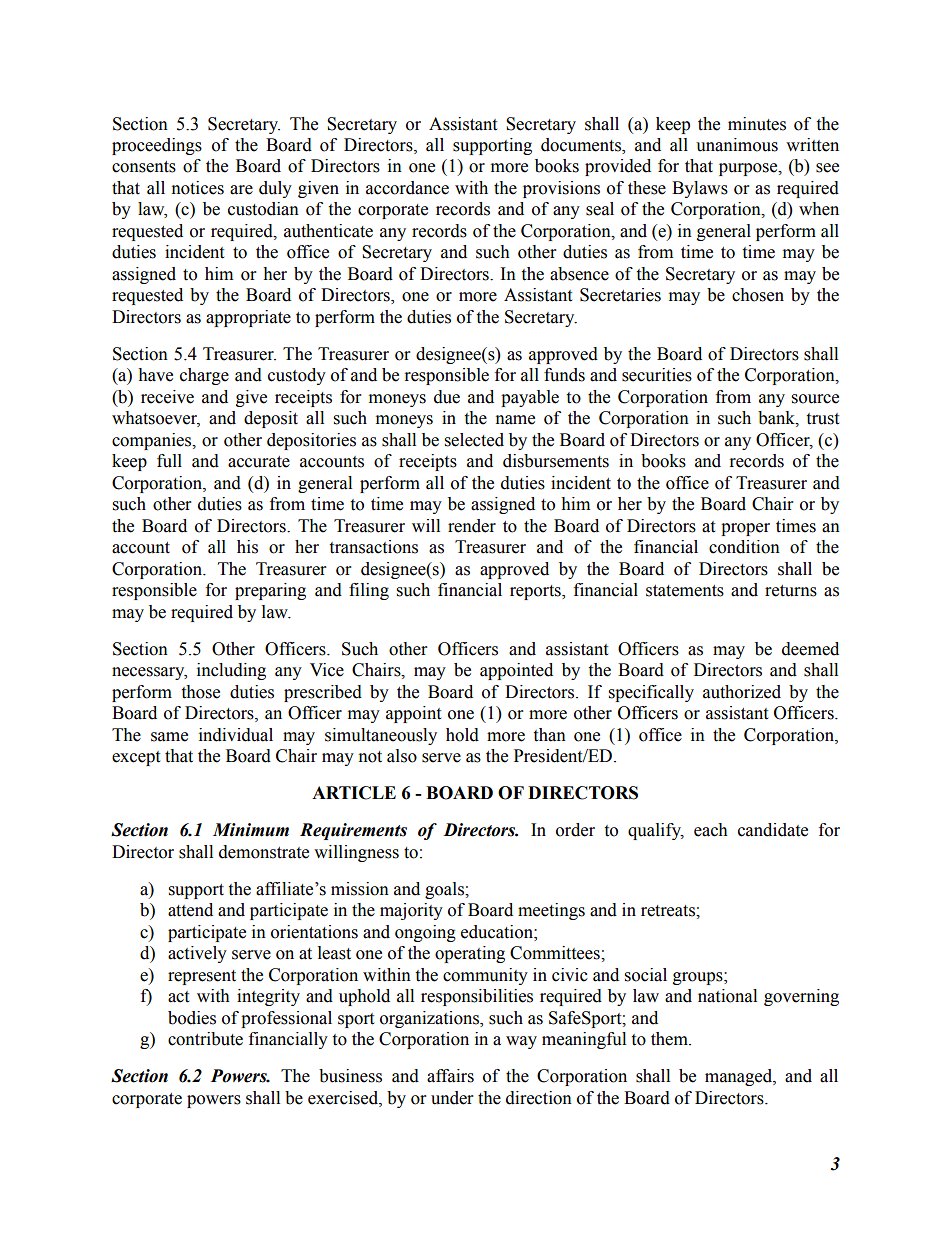 The width and height of the screenshot is (952, 1233). What do you see at coordinates (474, 440) in the screenshot?
I see `selected` at bounding box center [474, 440].
